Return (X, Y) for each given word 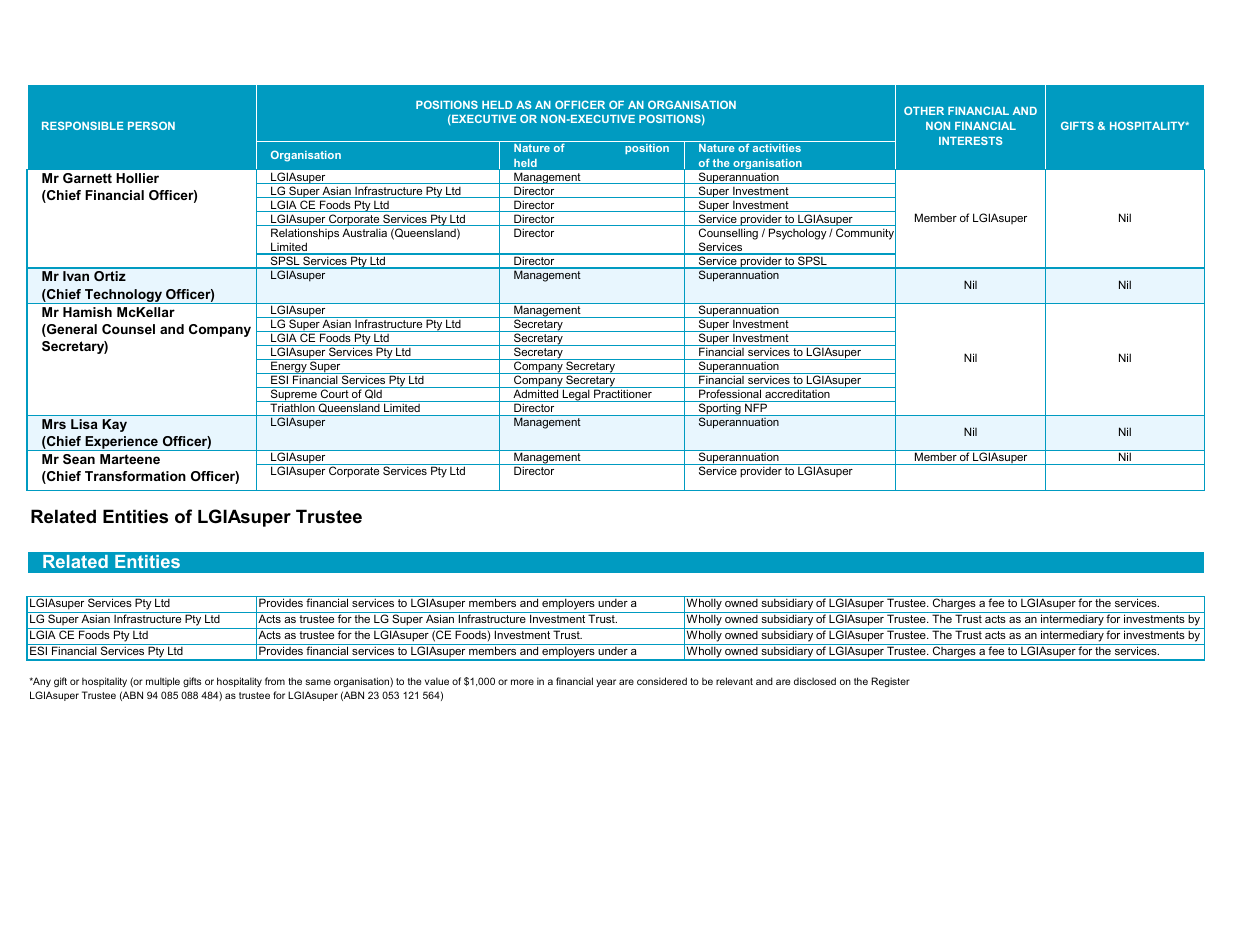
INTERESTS (971, 140)
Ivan (76, 276)
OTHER (924, 110)
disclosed (815, 681)
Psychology (798, 234)
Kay (114, 425)
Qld (373, 395)
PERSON (151, 125)
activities (777, 148)
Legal (576, 395)
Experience (121, 443)
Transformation (135, 476)
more (522, 682)
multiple (163, 682)
